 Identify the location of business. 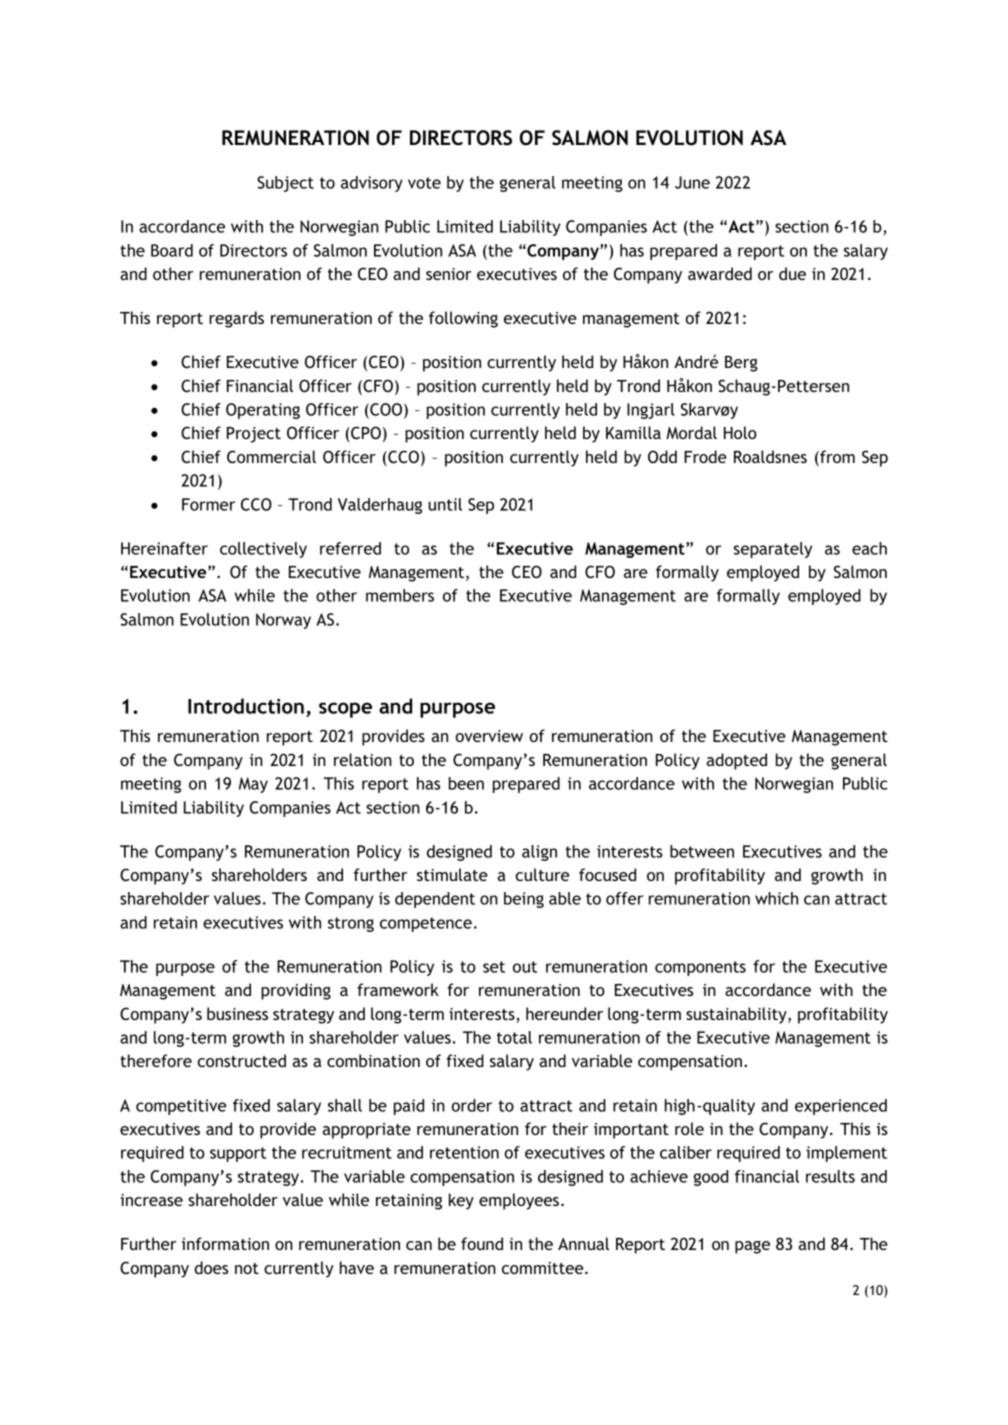
(237, 1013).
